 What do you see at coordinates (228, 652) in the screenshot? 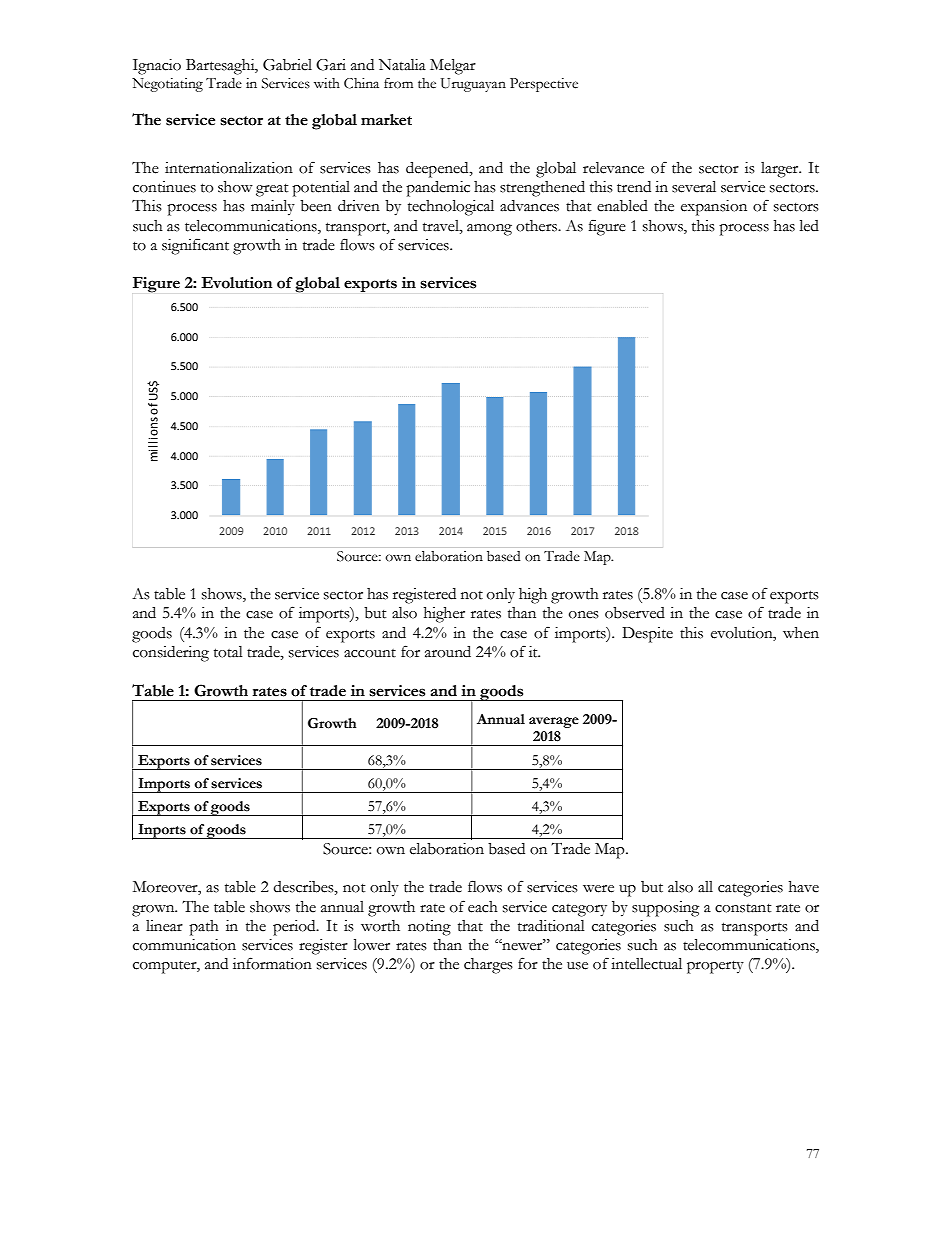
I see `total` at bounding box center [228, 652].
